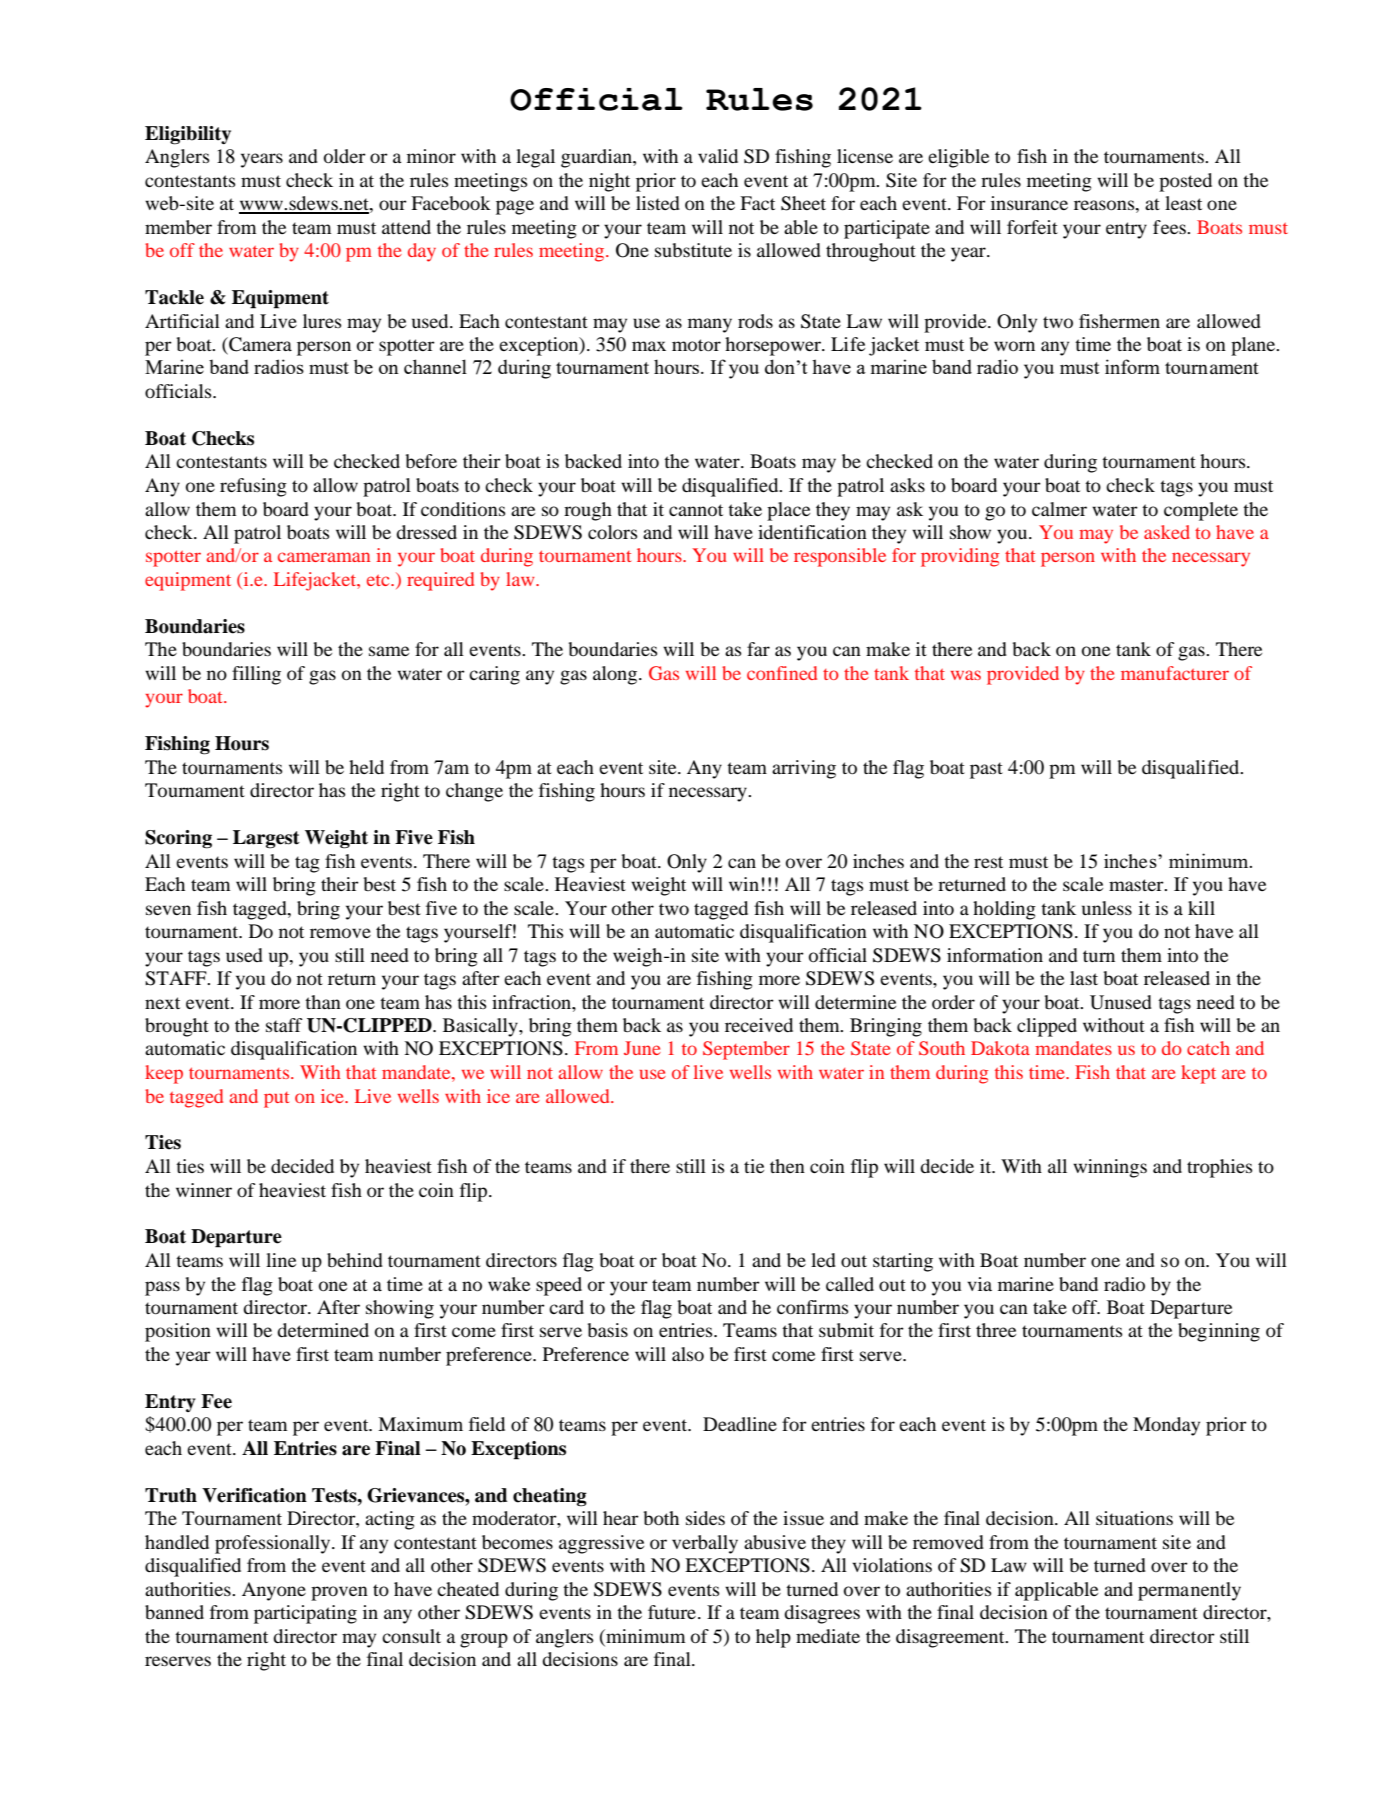 Image resolution: width=1389 pixels, height=1797 pixels. Describe the element at coordinates (345, 156) in the screenshot. I see `older` at that location.
